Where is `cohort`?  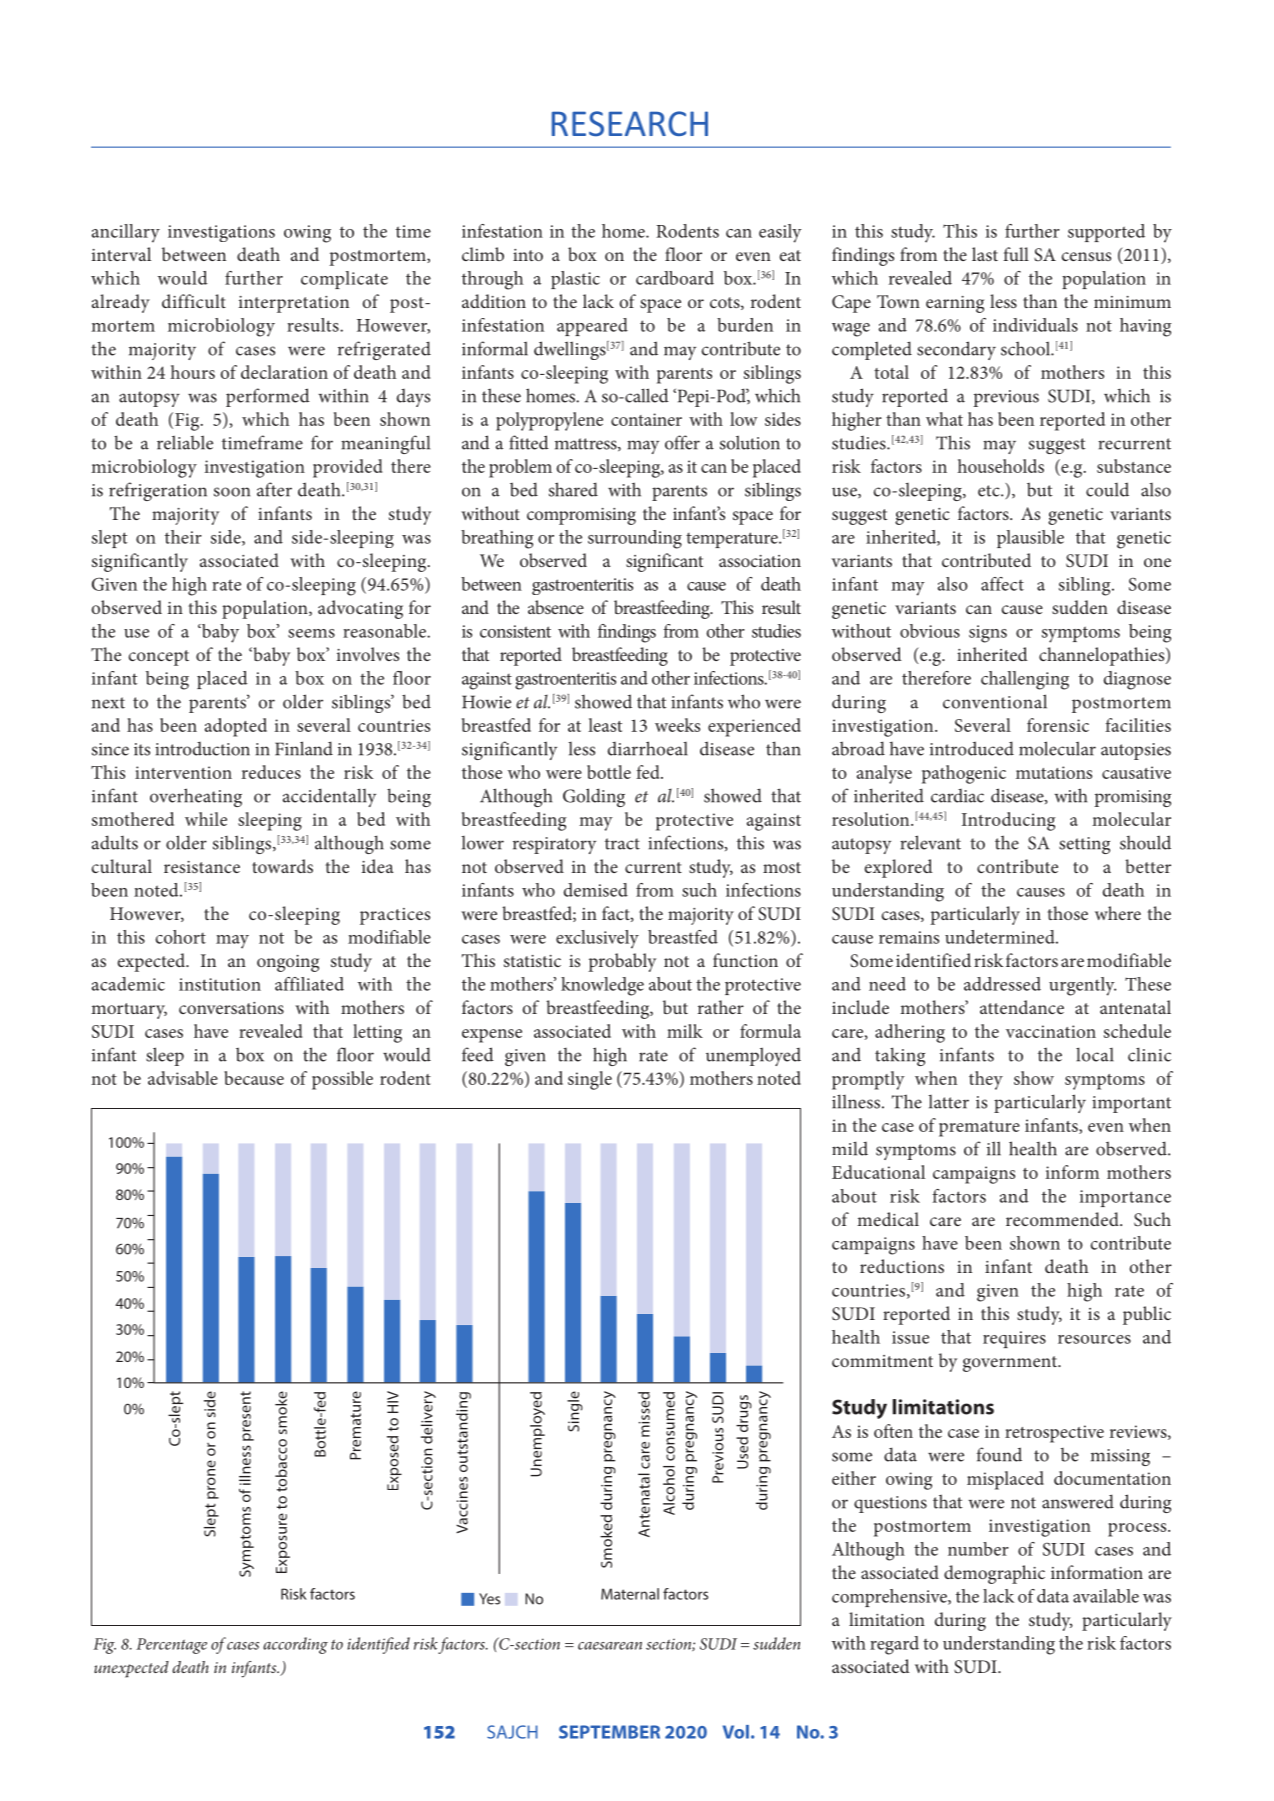 cohort is located at coordinates (181, 937).
